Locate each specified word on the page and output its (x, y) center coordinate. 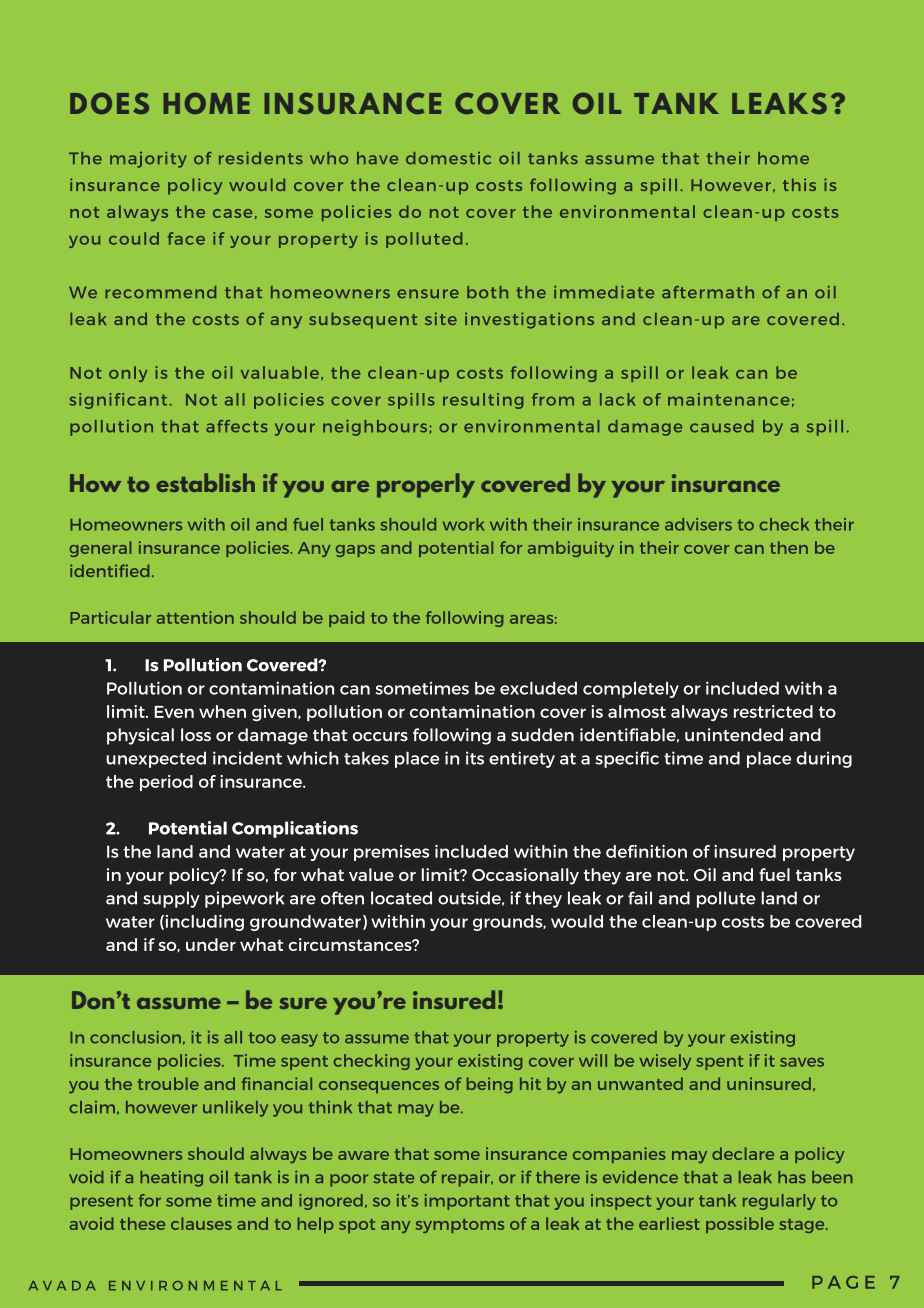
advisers (698, 524)
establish (205, 482)
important (467, 1202)
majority (148, 159)
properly (426, 485)
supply (171, 899)
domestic (448, 158)
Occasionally (525, 876)
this (799, 184)
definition (646, 851)
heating (171, 1178)
